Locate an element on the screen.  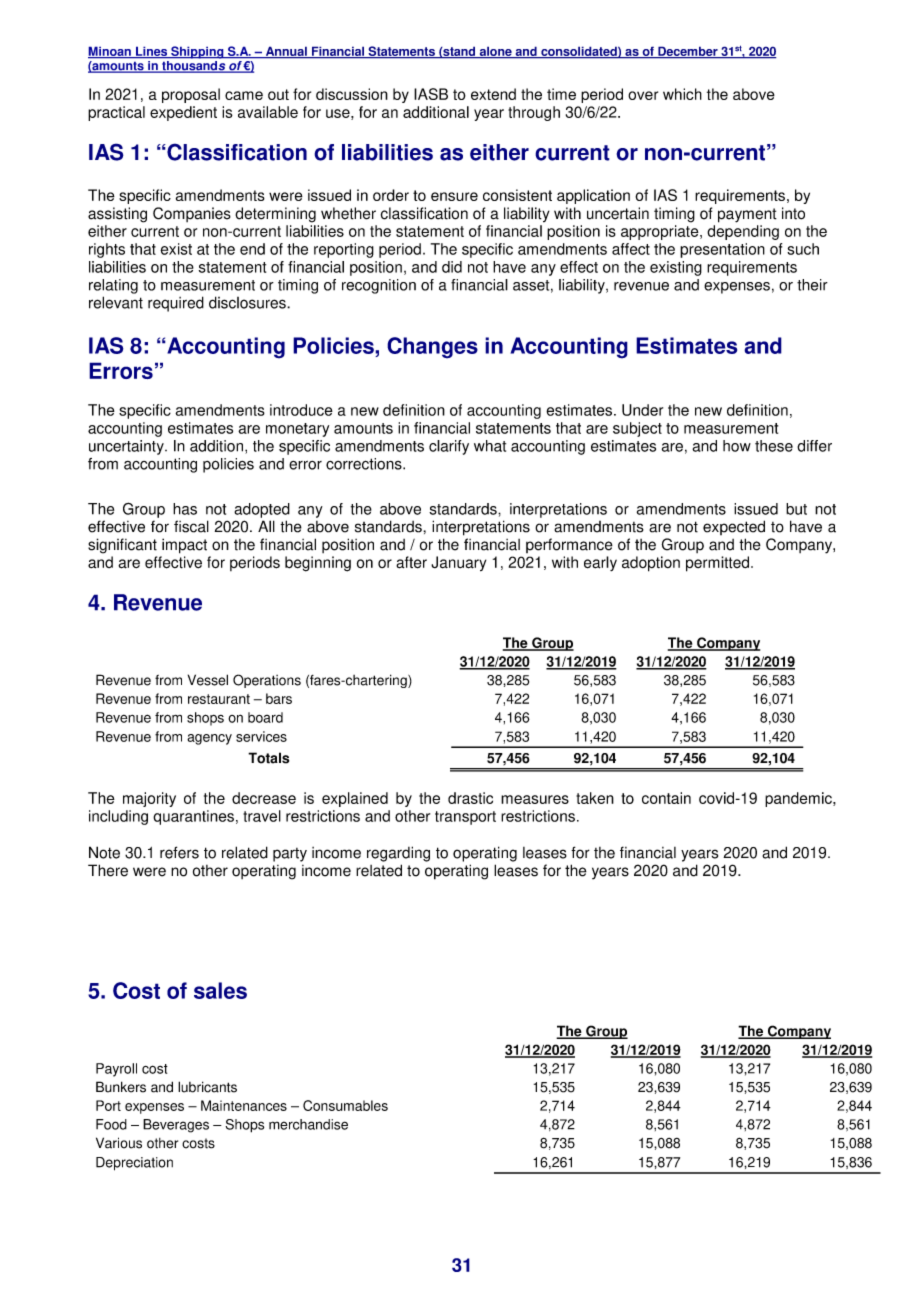
proposal is located at coordinates (191, 95).
